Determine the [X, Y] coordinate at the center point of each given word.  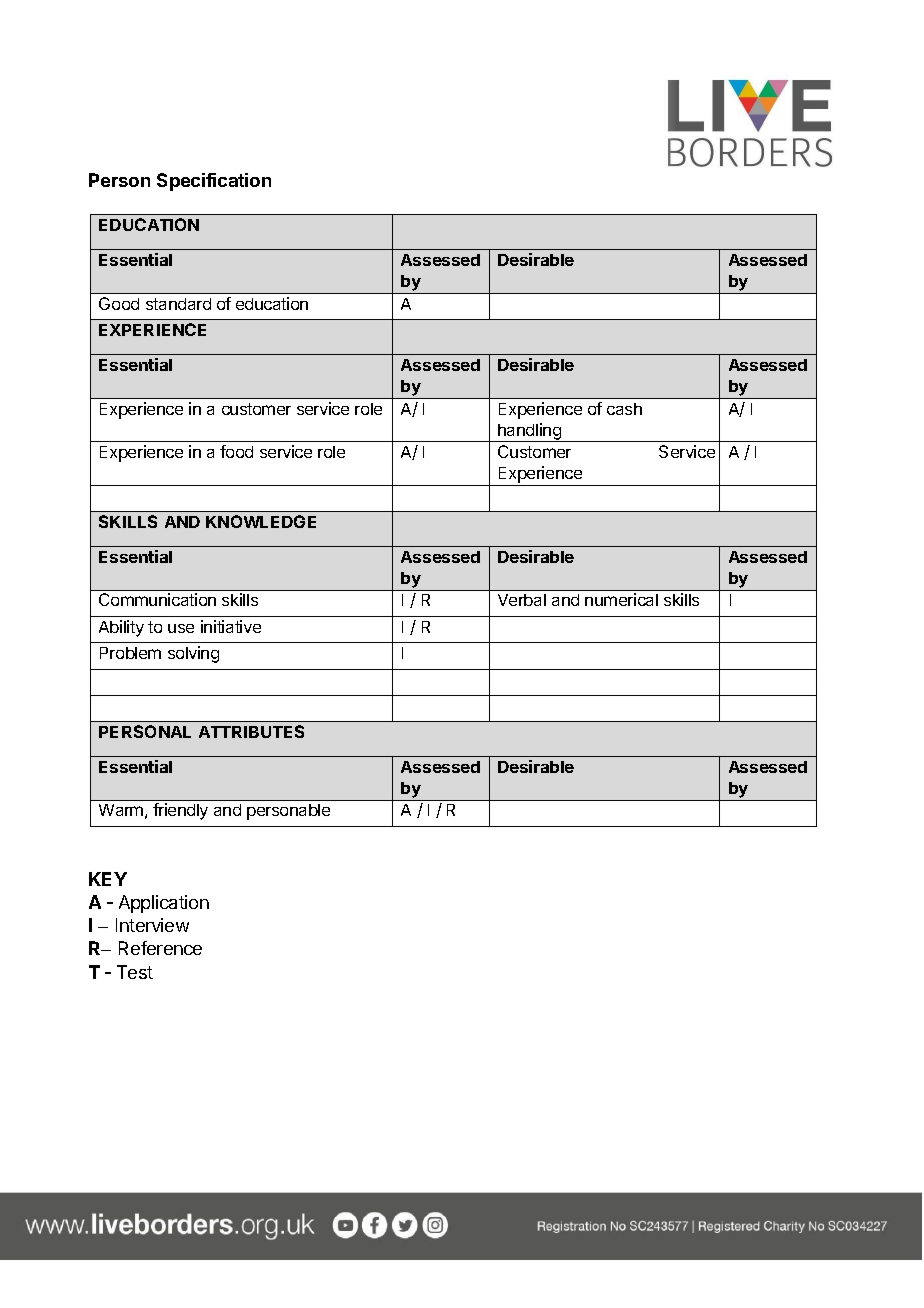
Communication [157, 599]
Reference [160, 948]
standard [178, 304]
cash [624, 409]
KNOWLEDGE [261, 521]
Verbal [522, 600]
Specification [214, 182]
